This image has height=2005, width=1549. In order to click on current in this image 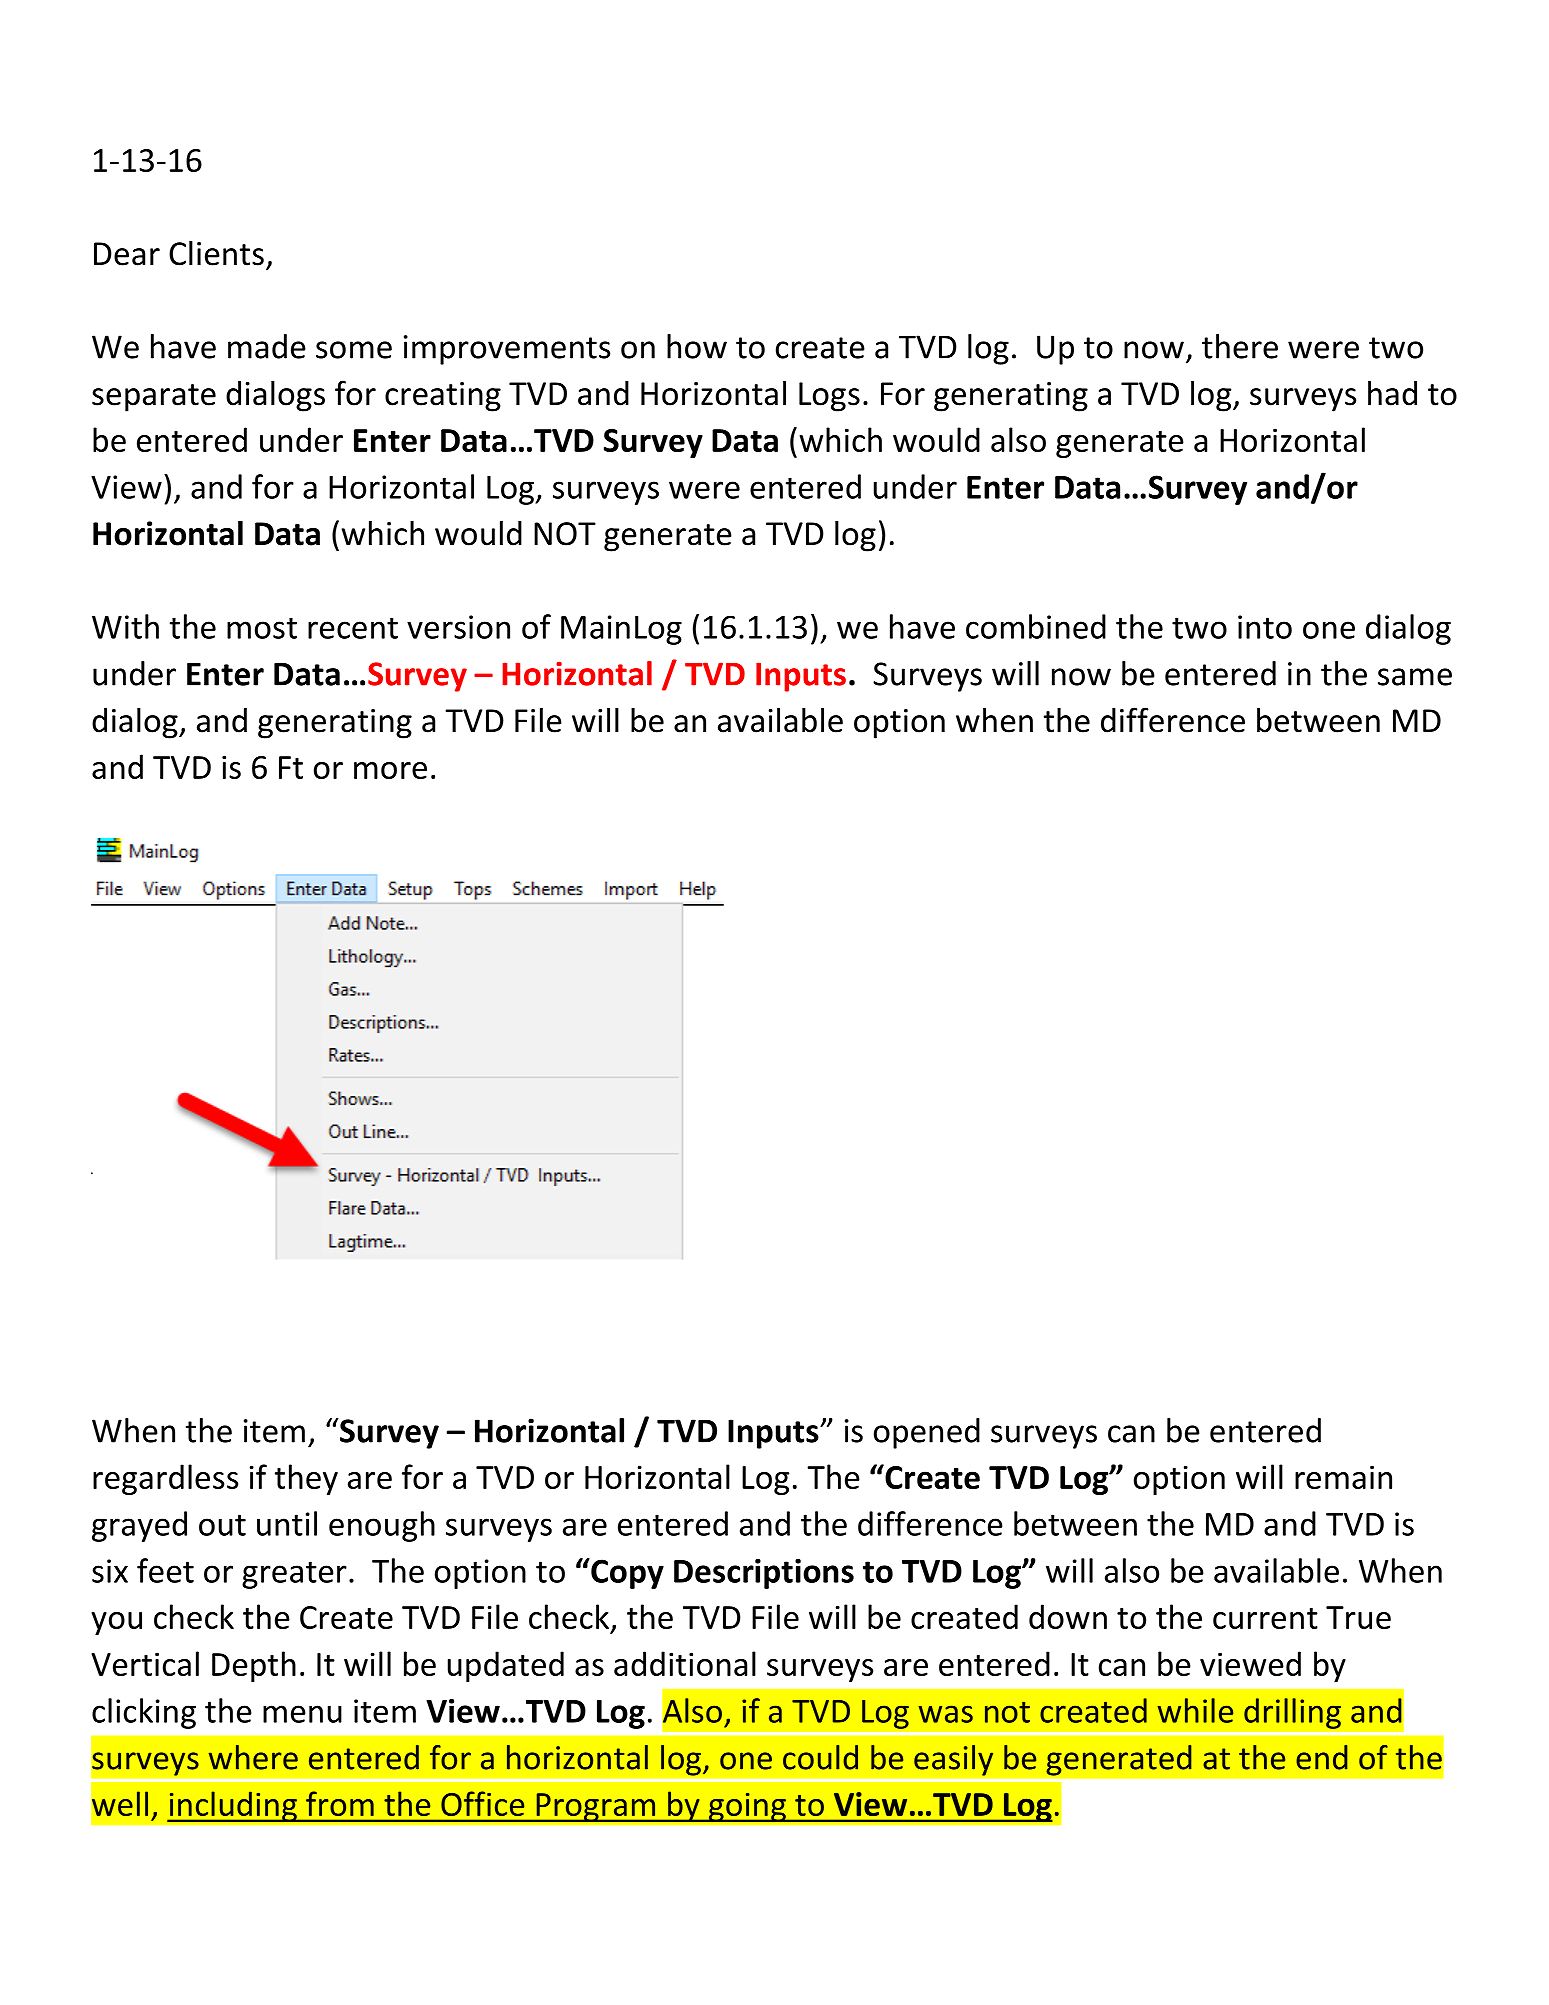, I will do `click(1265, 1618)`.
